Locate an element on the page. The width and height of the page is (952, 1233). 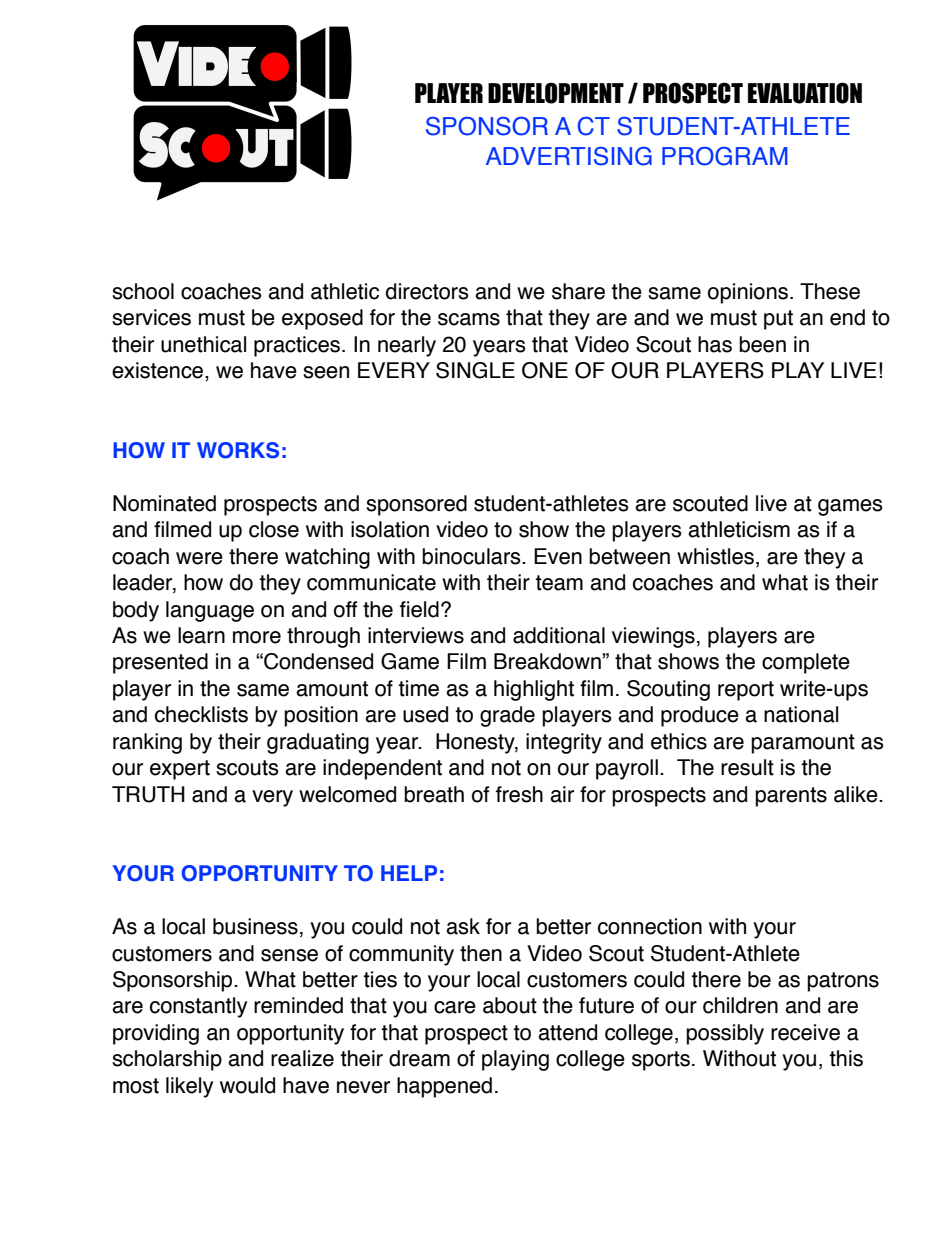
EVALUATION is located at coordinates (805, 93).
